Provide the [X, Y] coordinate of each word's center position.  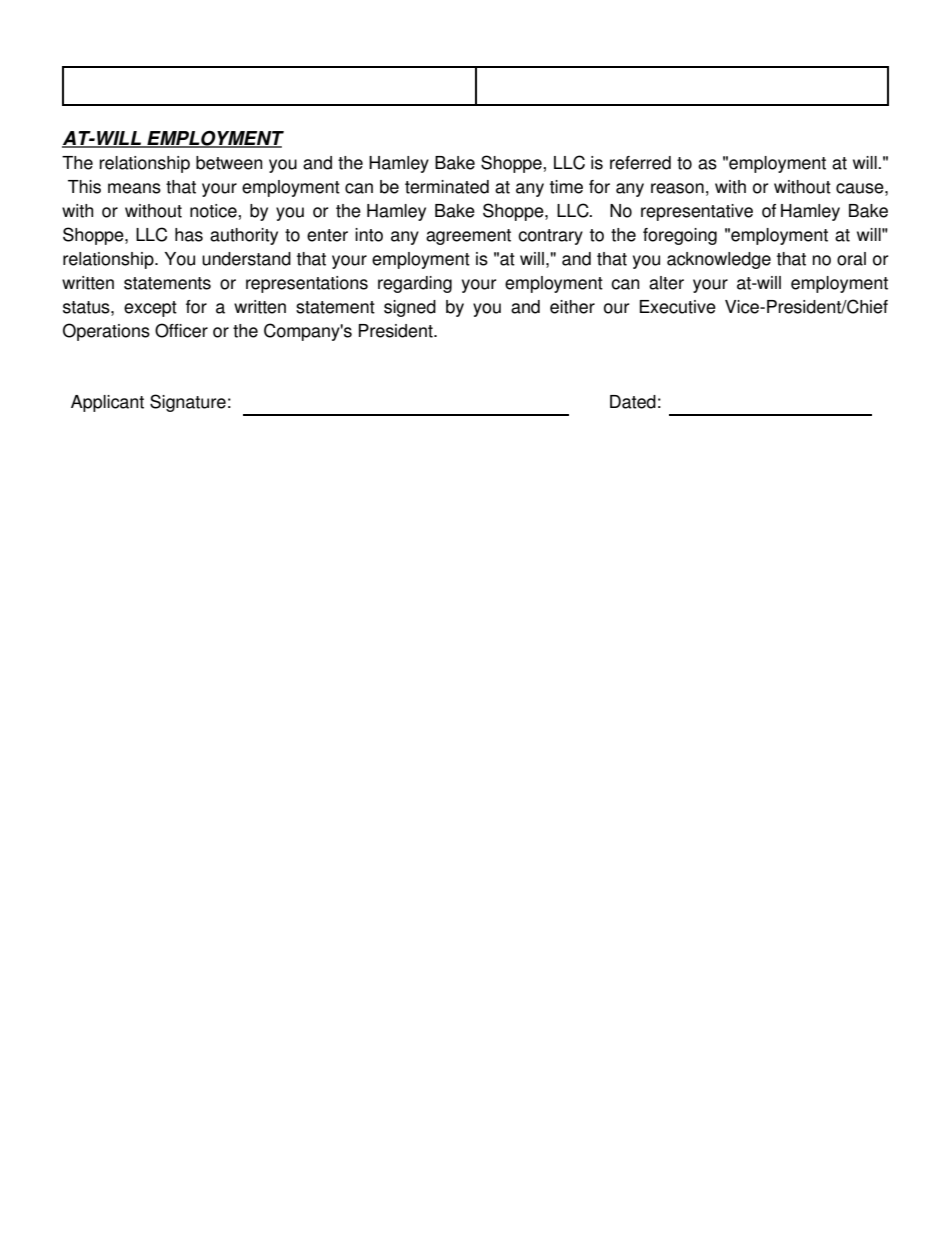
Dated [633, 402]
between [229, 163]
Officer [181, 330]
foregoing [680, 236]
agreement [468, 237]
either [572, 307]
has [189, 235]
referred [640, 163]
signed [410, 308]
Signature [188, 403]
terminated [447, 187]
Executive [678, 307]
